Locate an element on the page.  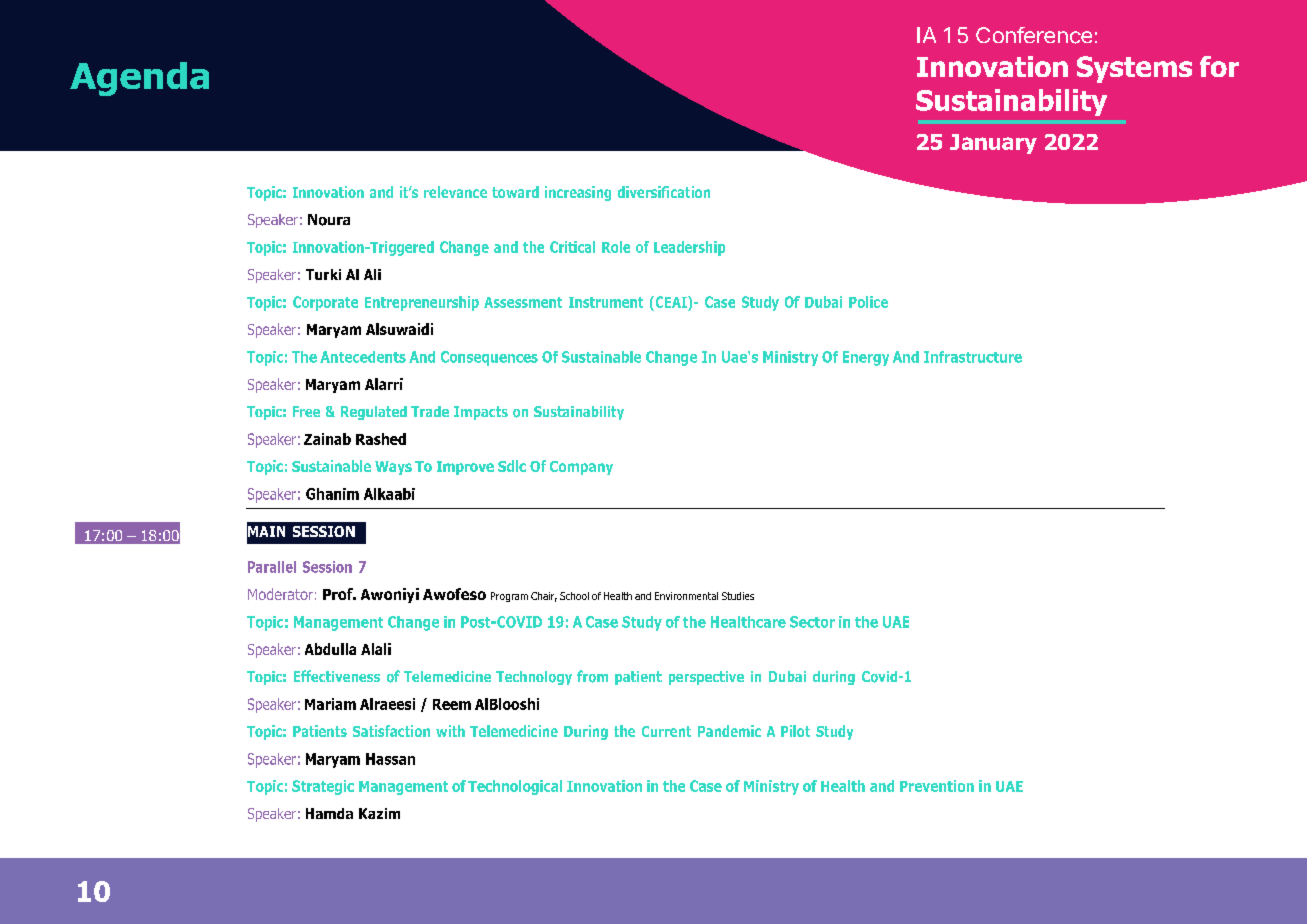
Corporate is located at coordinates (325, 303).
